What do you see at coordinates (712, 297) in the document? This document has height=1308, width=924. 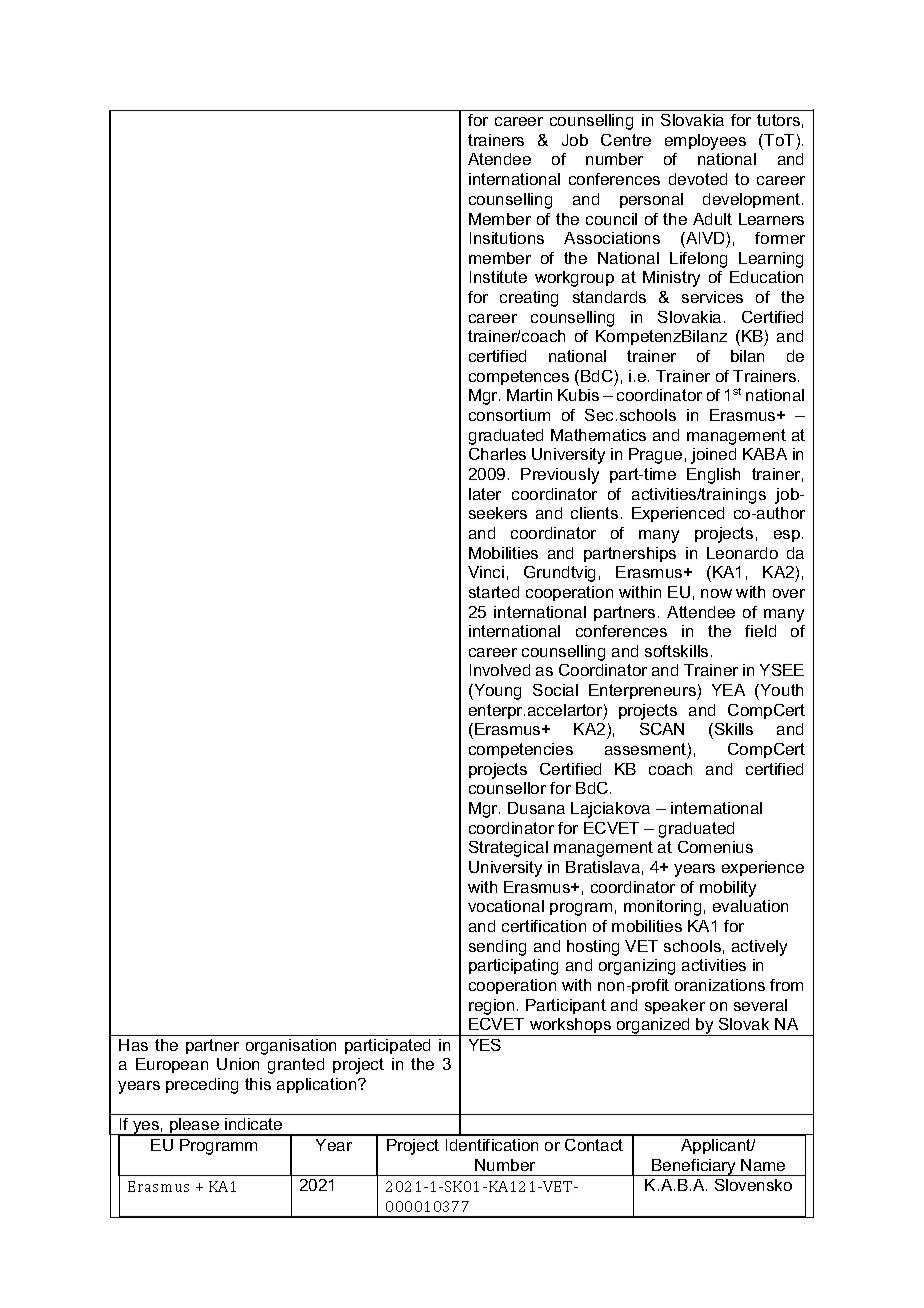 I see `services` at bounding box center [712, 297].
